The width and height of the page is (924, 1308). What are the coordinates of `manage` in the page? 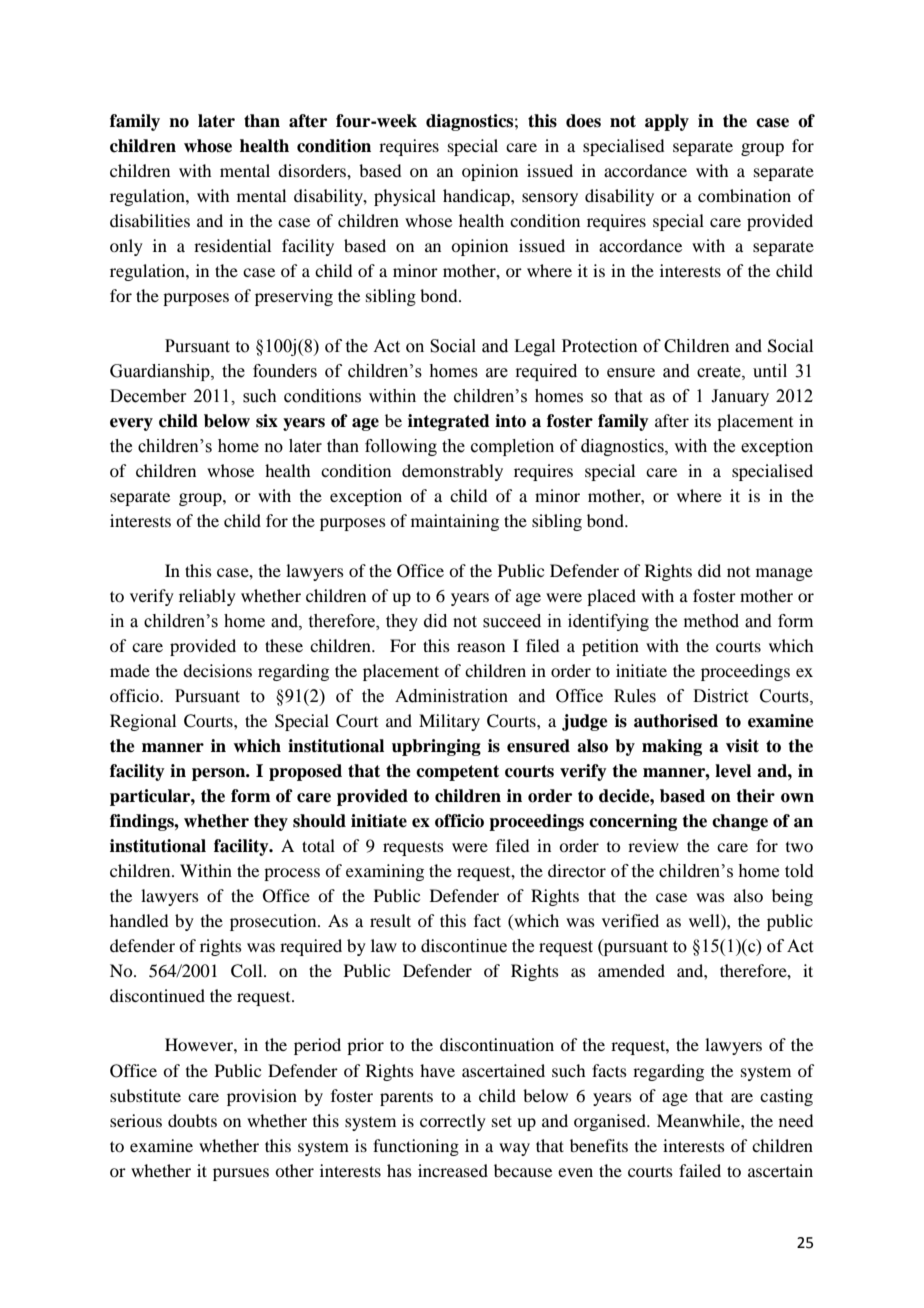 It's located at (784, 574).
